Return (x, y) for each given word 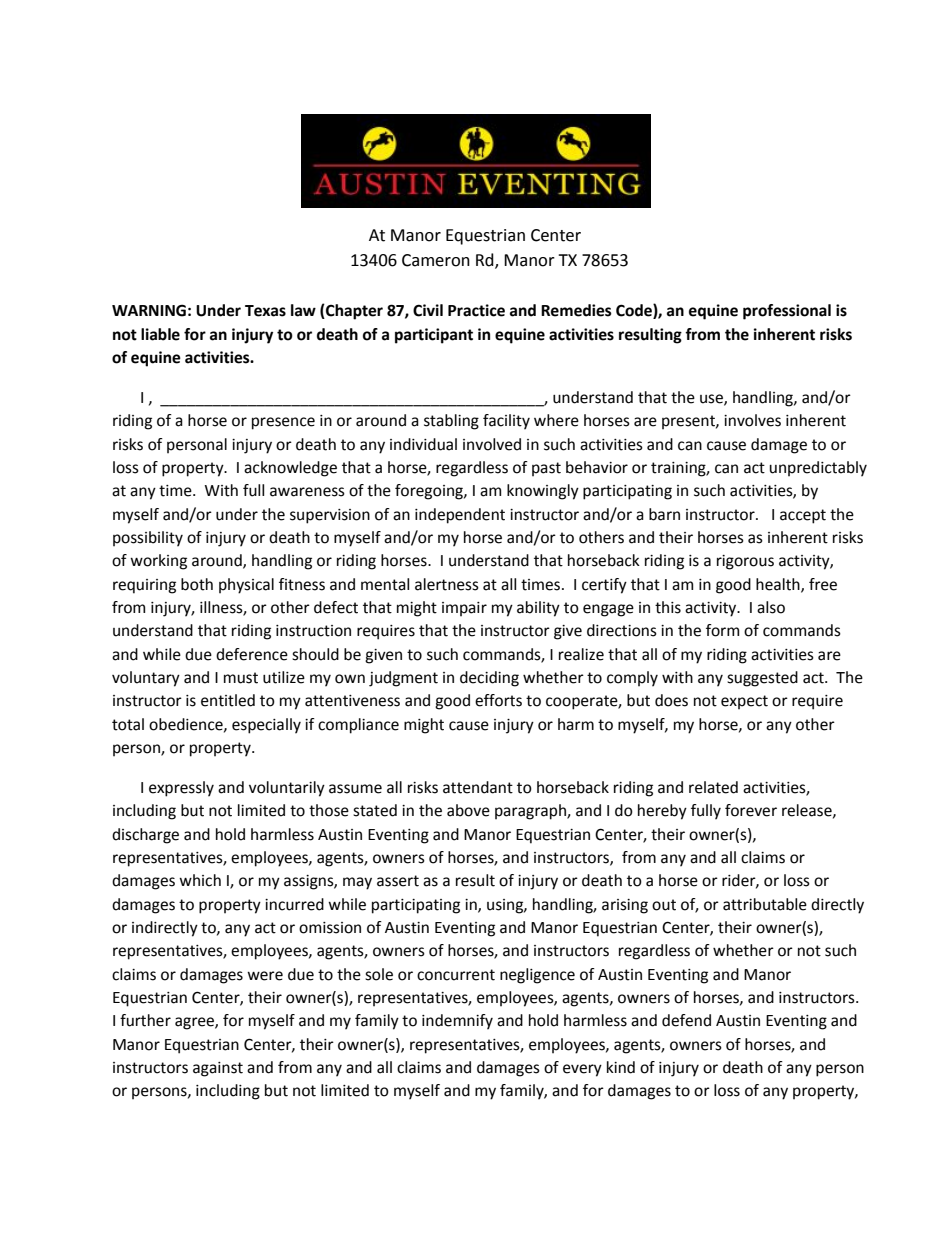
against (218, 1069)
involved (492, 444)
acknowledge (290, 469)
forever (751, 810)
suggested (762, 679)
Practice (476, 310)
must (241, 678)
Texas (265, 311)
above (468, 810)
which (200, 880)
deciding (489, 679)
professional (787, 312)
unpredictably (818, 469)
